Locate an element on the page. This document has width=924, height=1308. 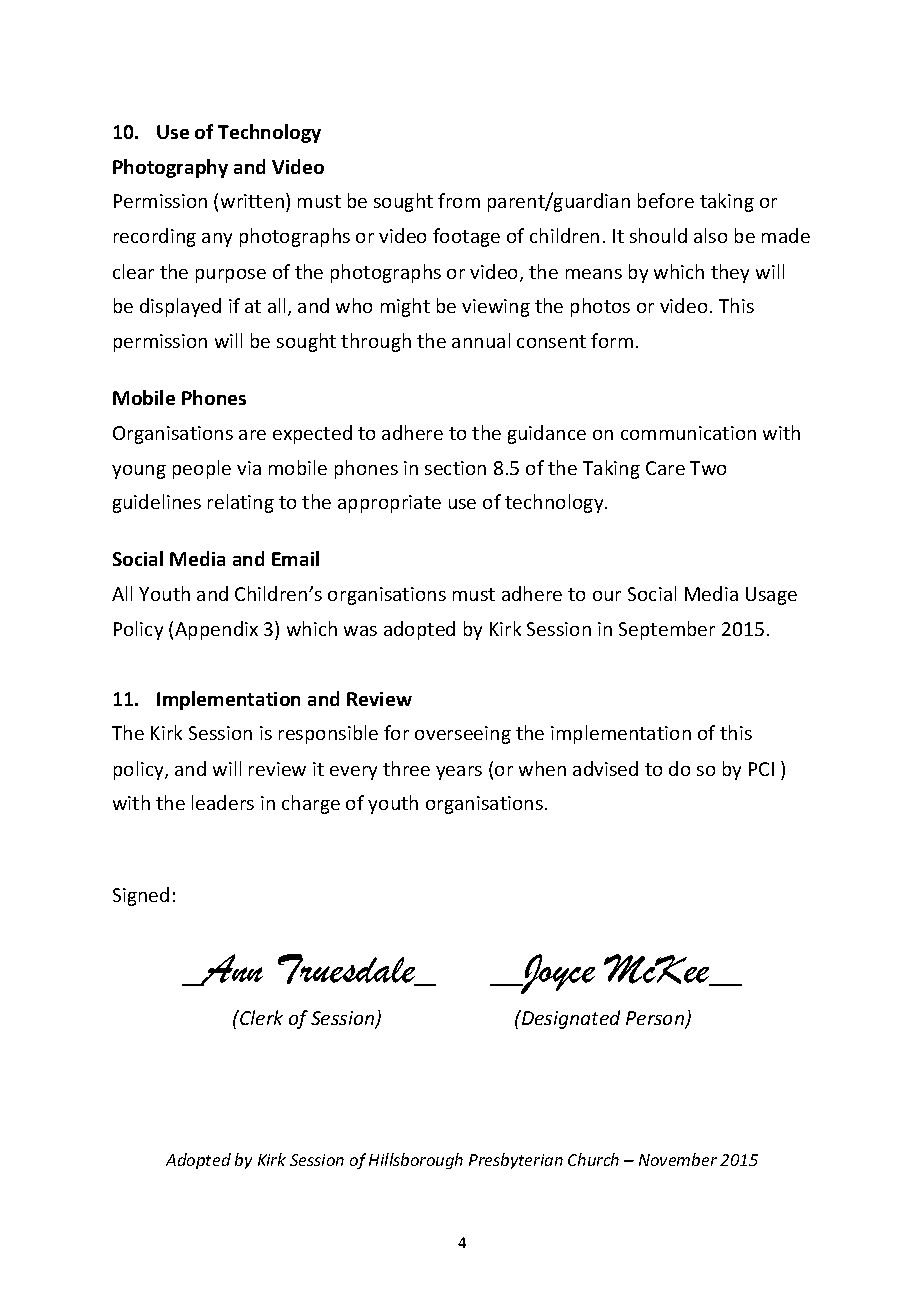
before is located at coordinates (666, 200).
